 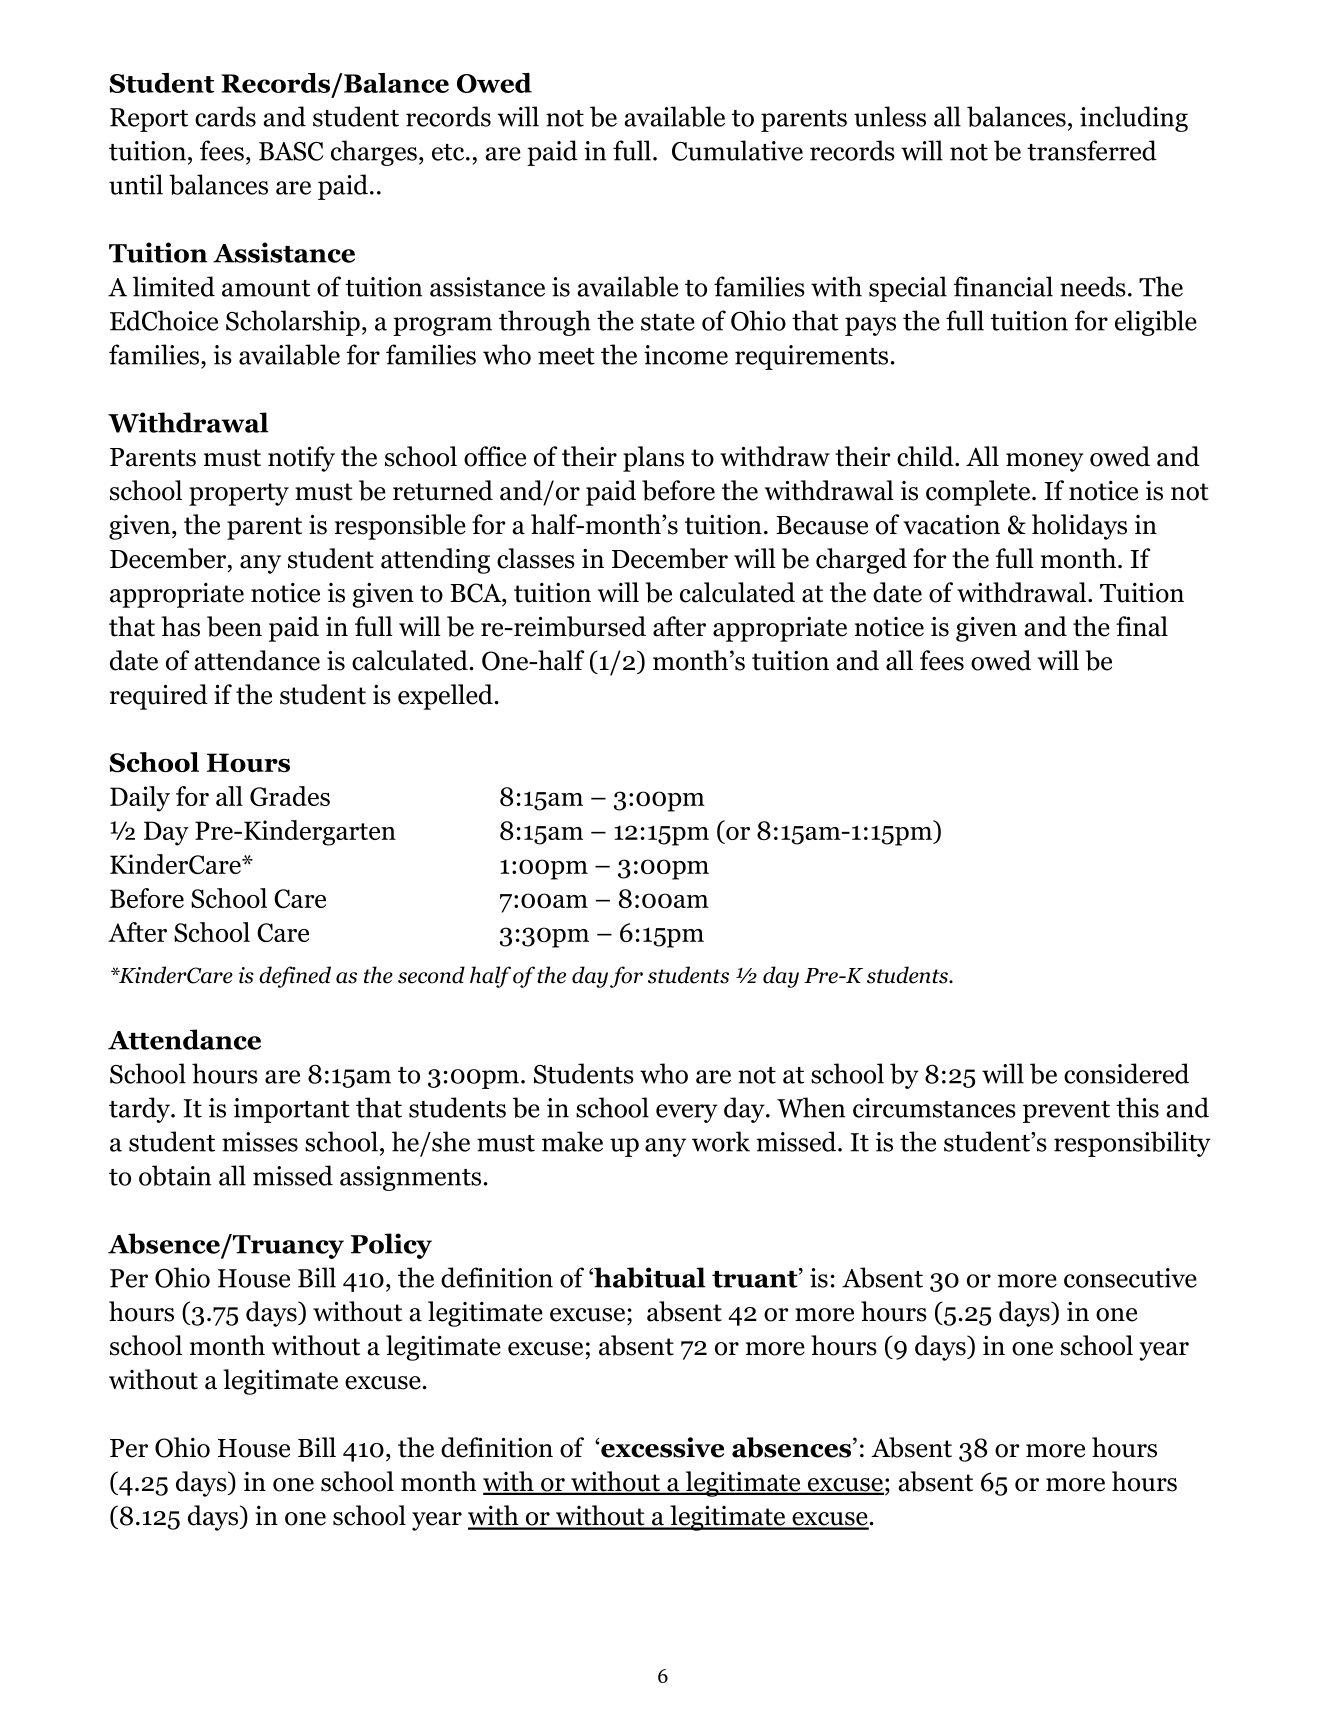 I want to click on considered, so click(x=1126, y=1073).
